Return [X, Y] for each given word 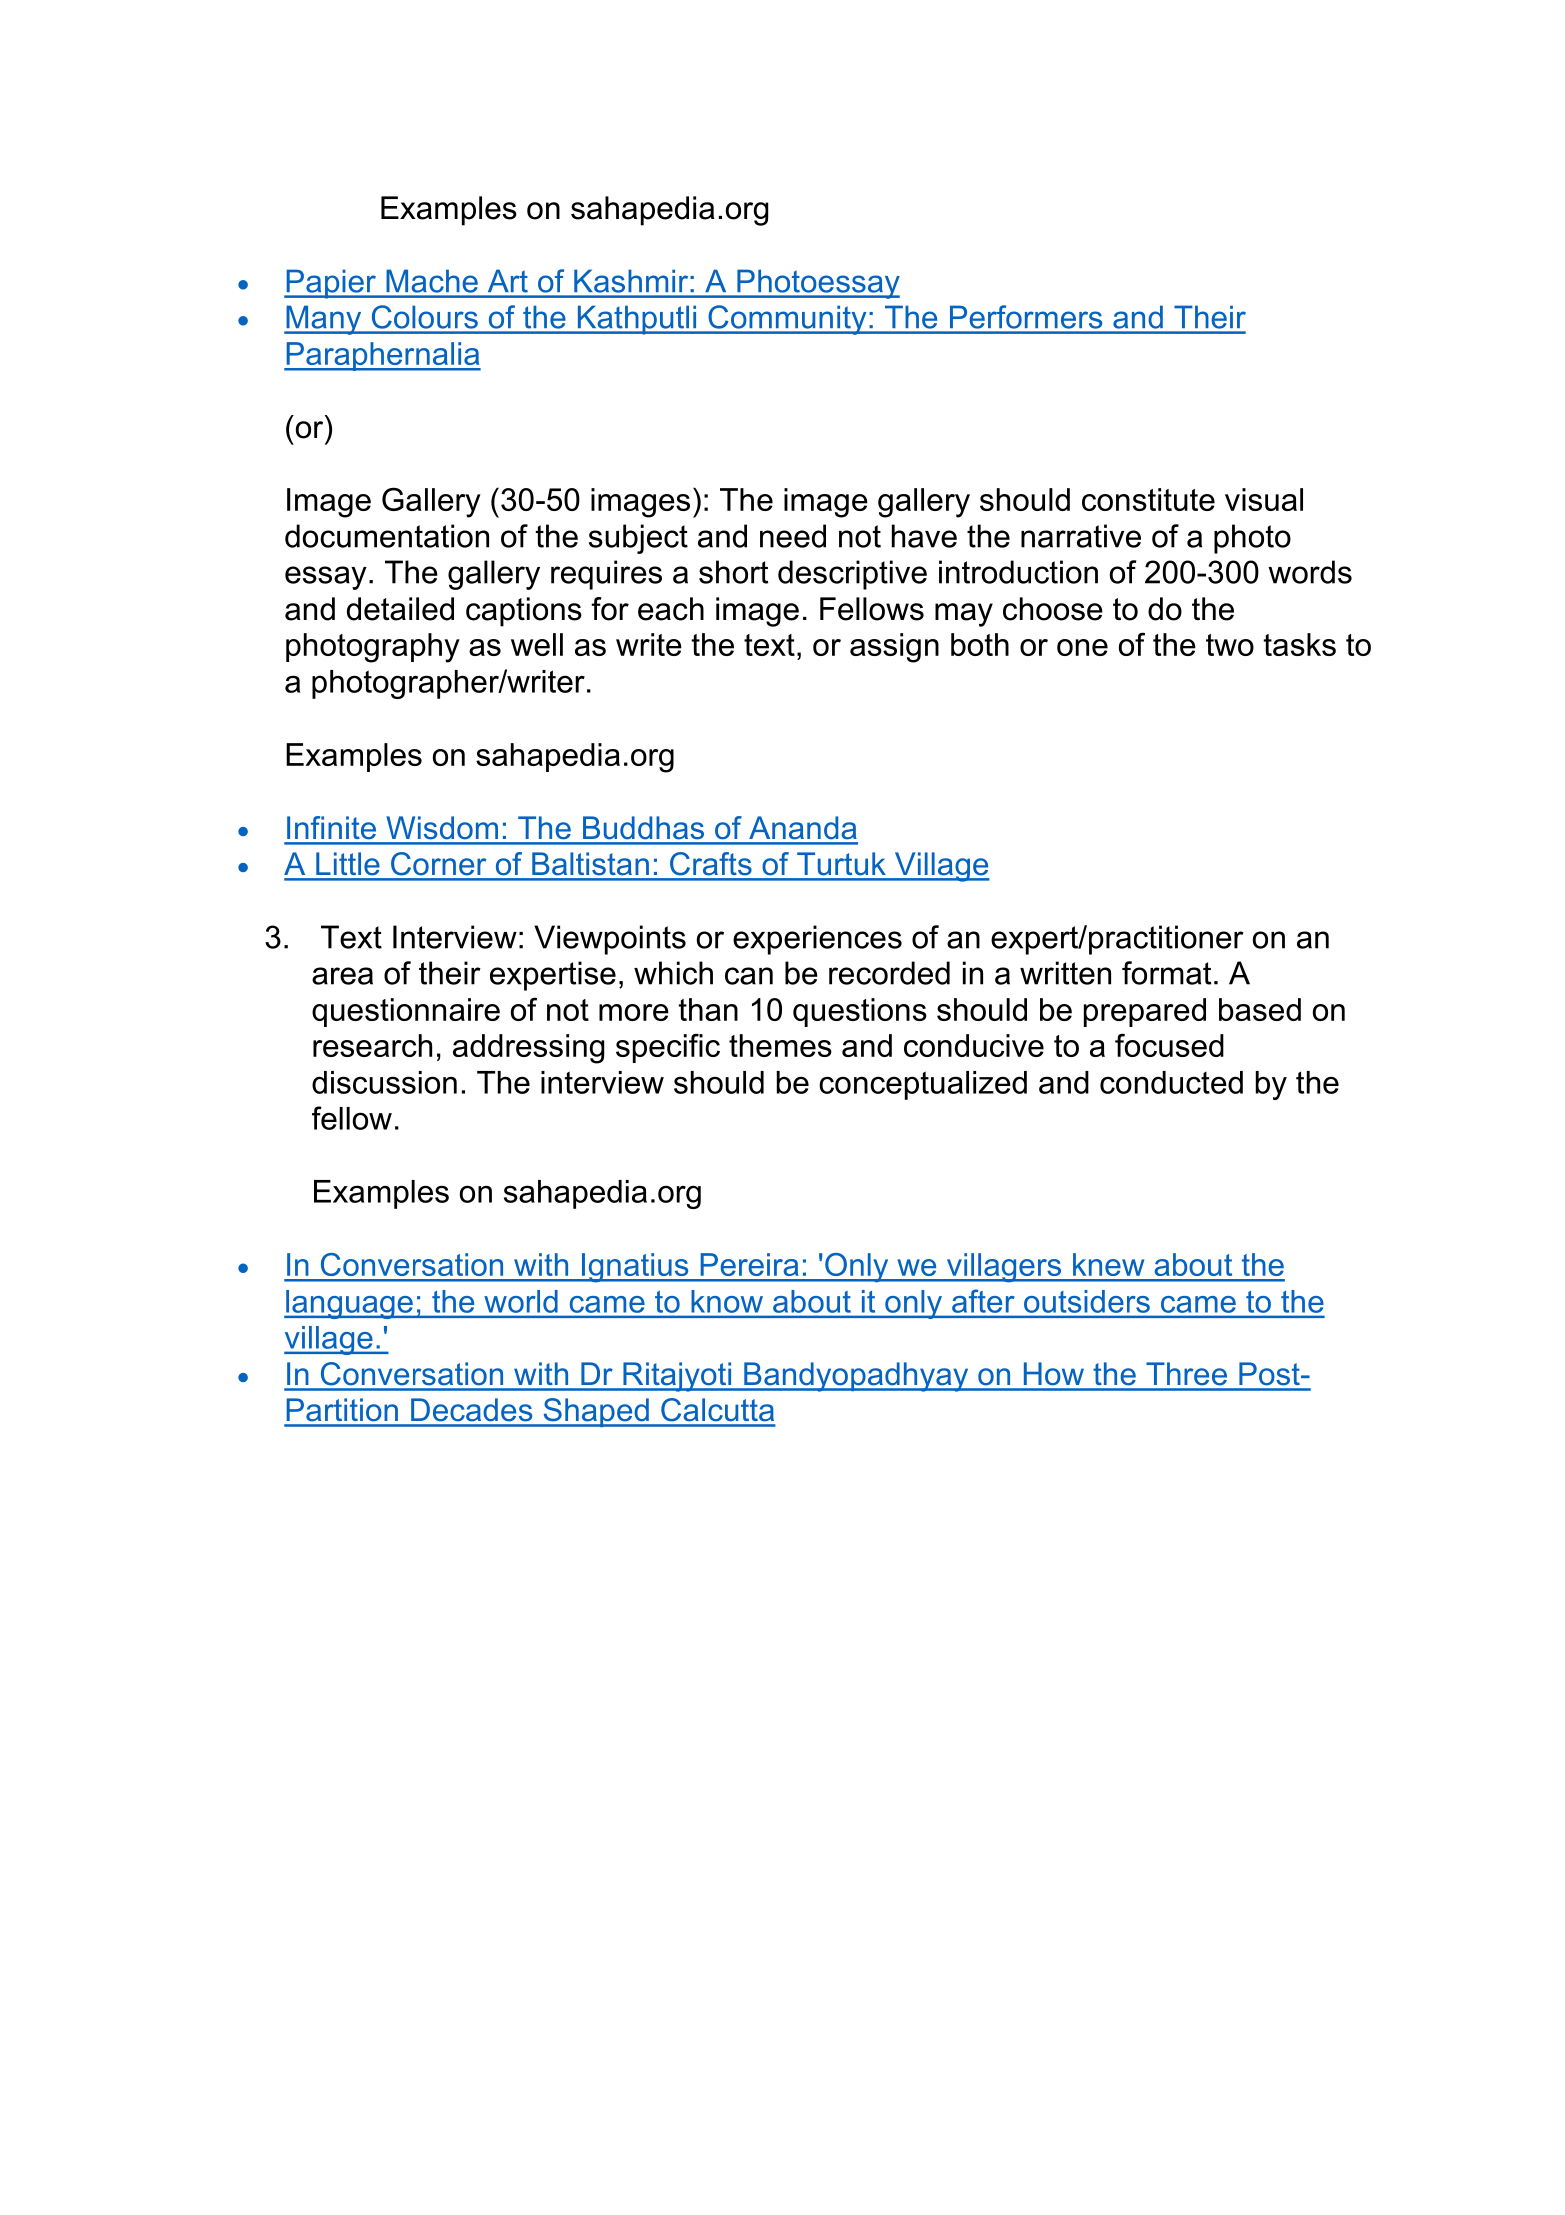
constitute [1148, 499]
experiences [817, 940]
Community [787, 320]
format [1166, 973]
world [521, 1301]
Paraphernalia [382, 356]
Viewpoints [610, 940]
